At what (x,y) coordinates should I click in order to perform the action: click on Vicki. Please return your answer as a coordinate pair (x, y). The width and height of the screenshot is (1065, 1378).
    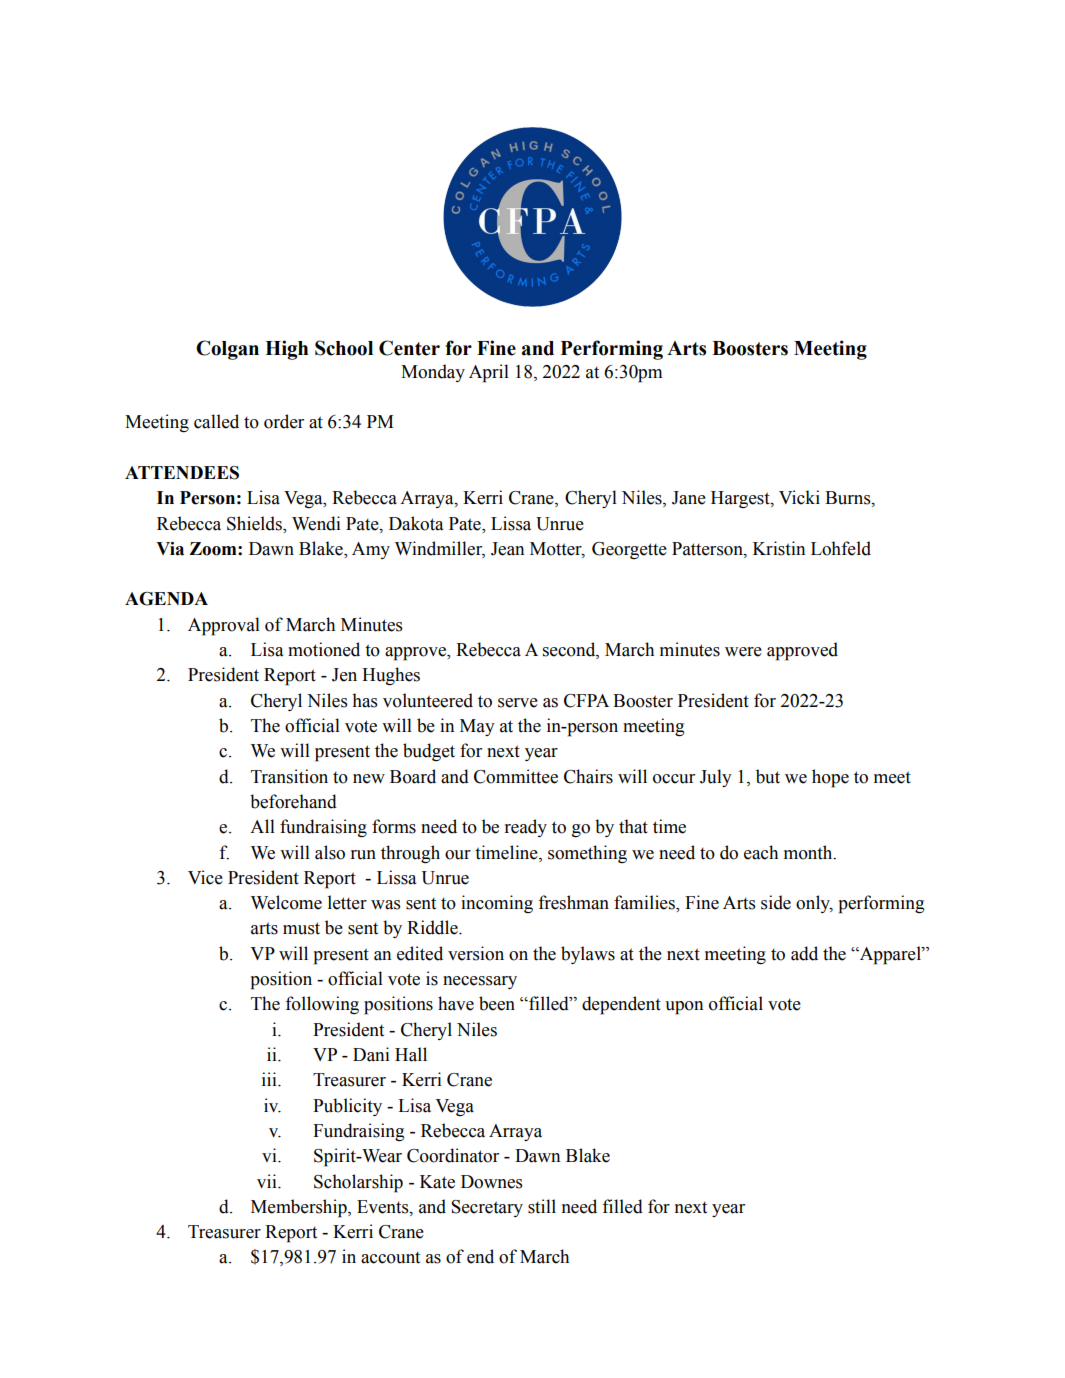
    Looking at the image, I should click on (799, 497).
